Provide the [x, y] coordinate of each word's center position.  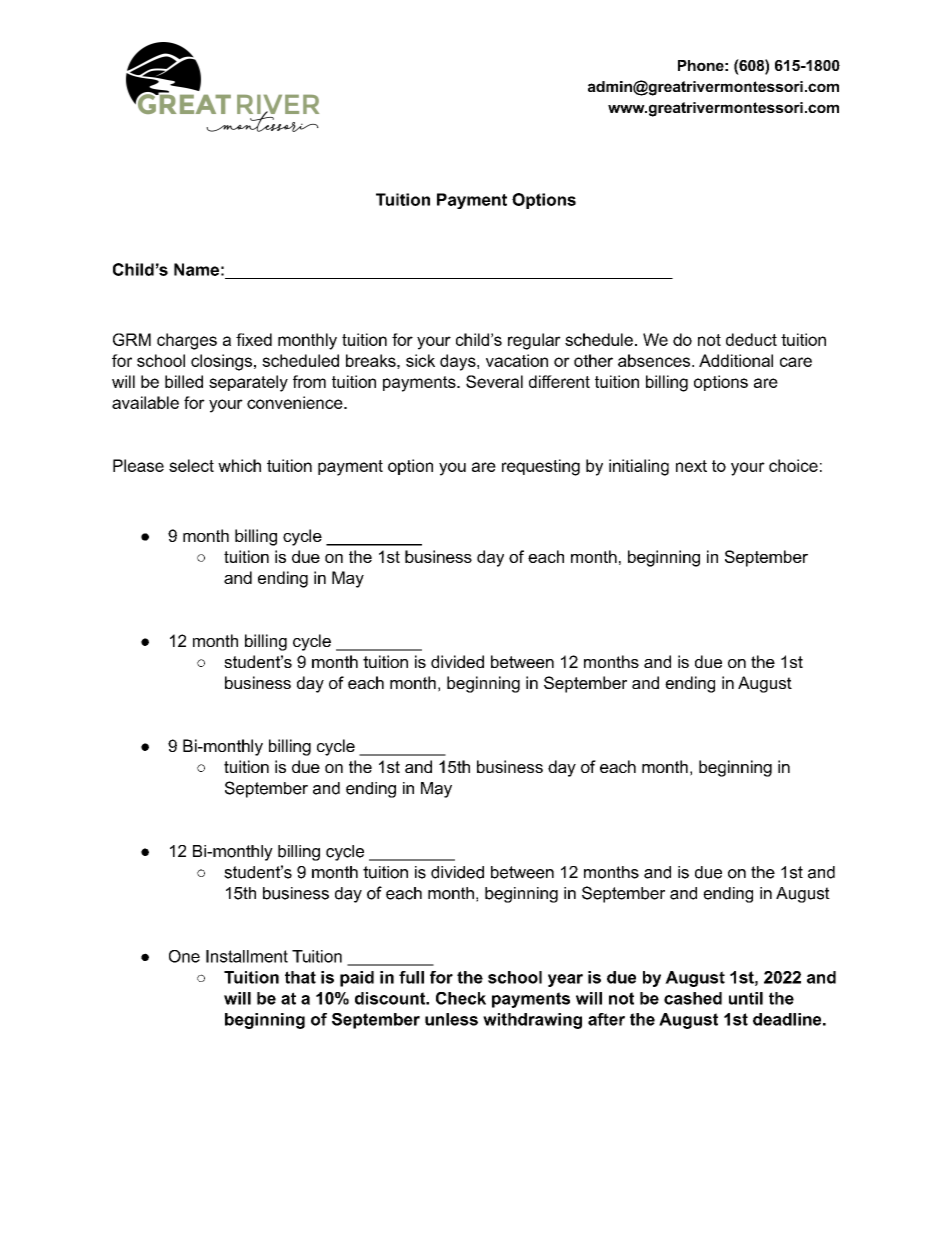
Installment [247, 956]
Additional [736, 360]
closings [221, 362]
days [459, 362]
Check [461, 998]
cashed [693, 998]
